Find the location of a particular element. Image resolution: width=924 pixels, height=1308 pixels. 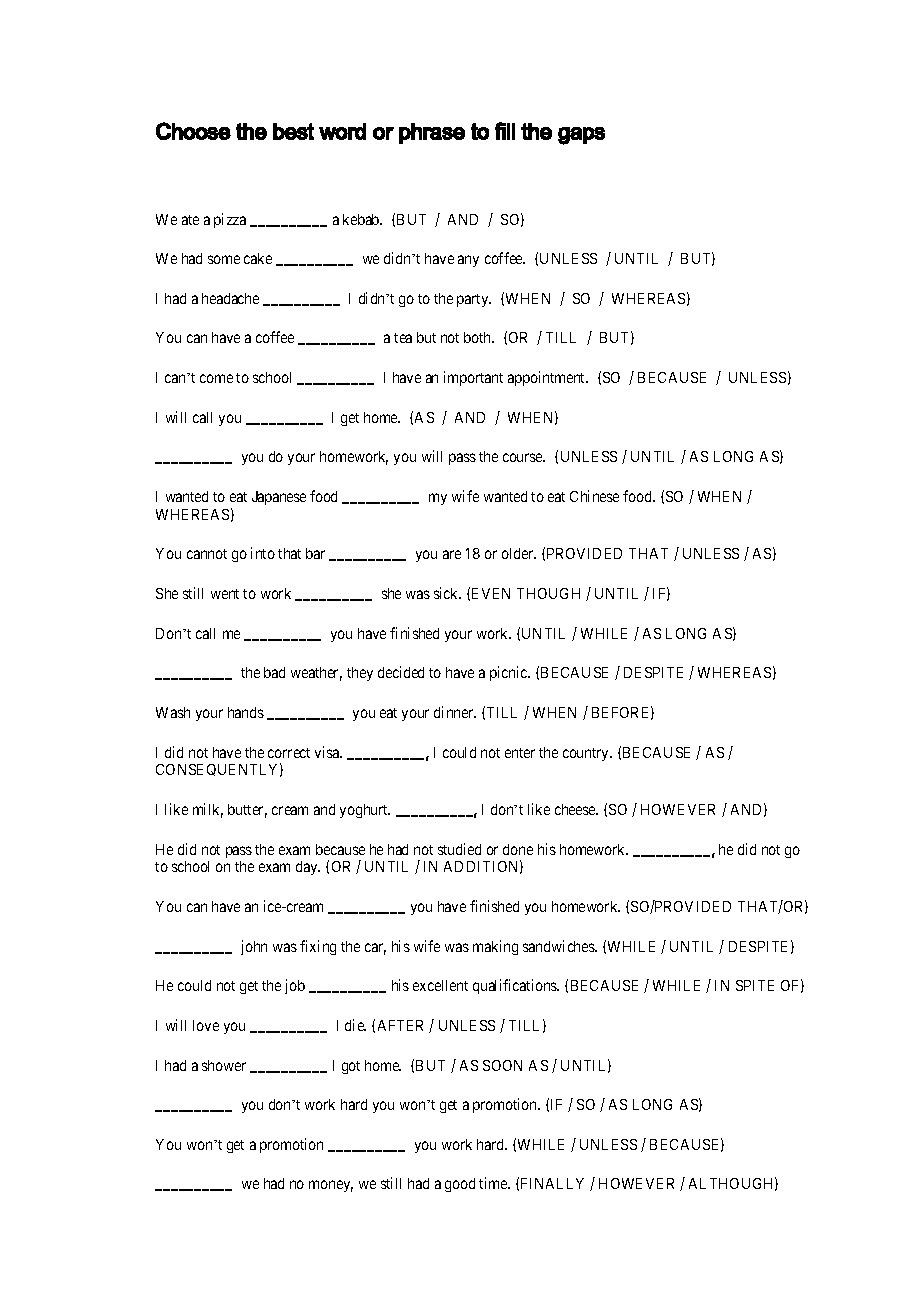

gaps is located at coordinates (581, 136).
